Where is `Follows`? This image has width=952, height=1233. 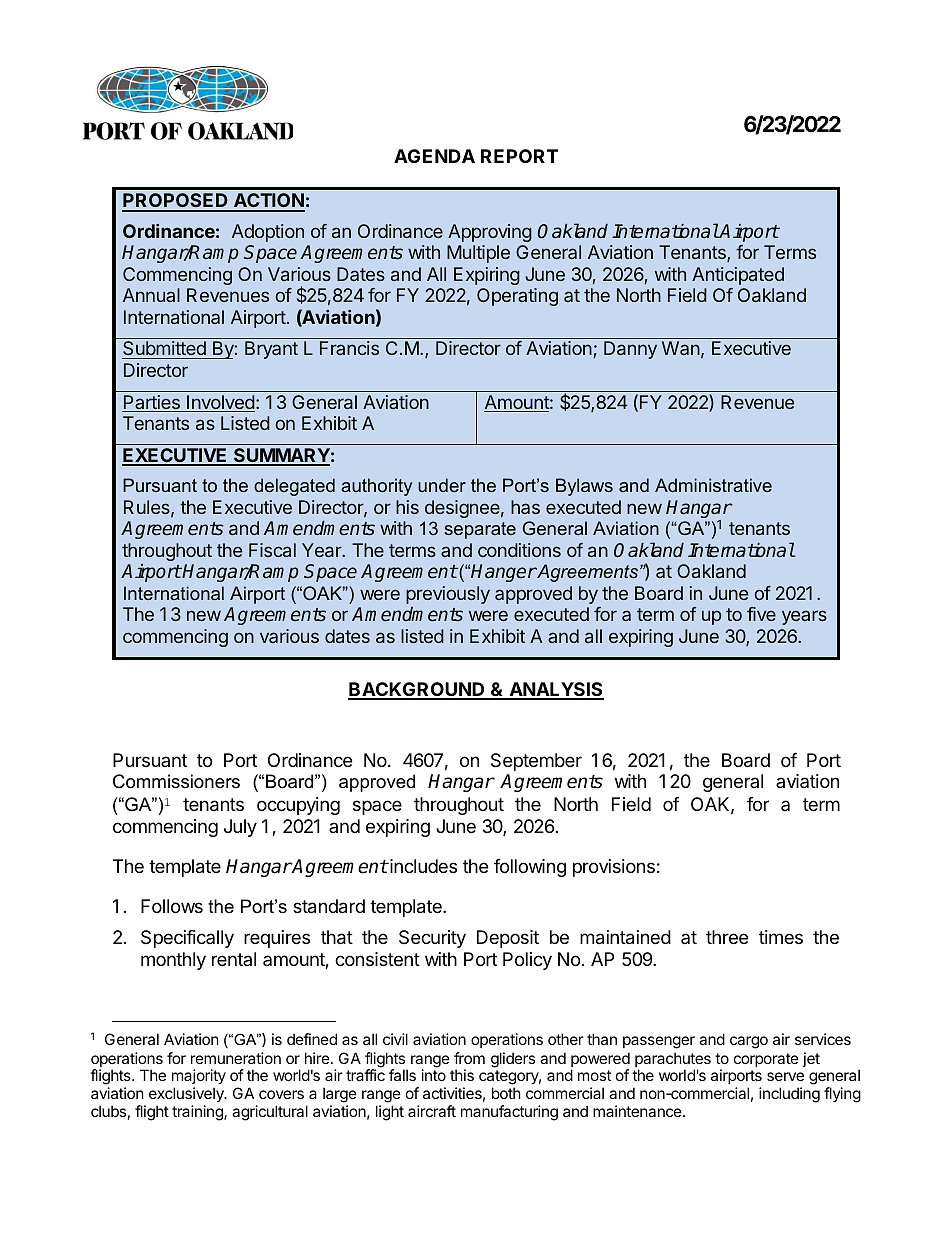 Follows is located at coordinates (172, 906).
